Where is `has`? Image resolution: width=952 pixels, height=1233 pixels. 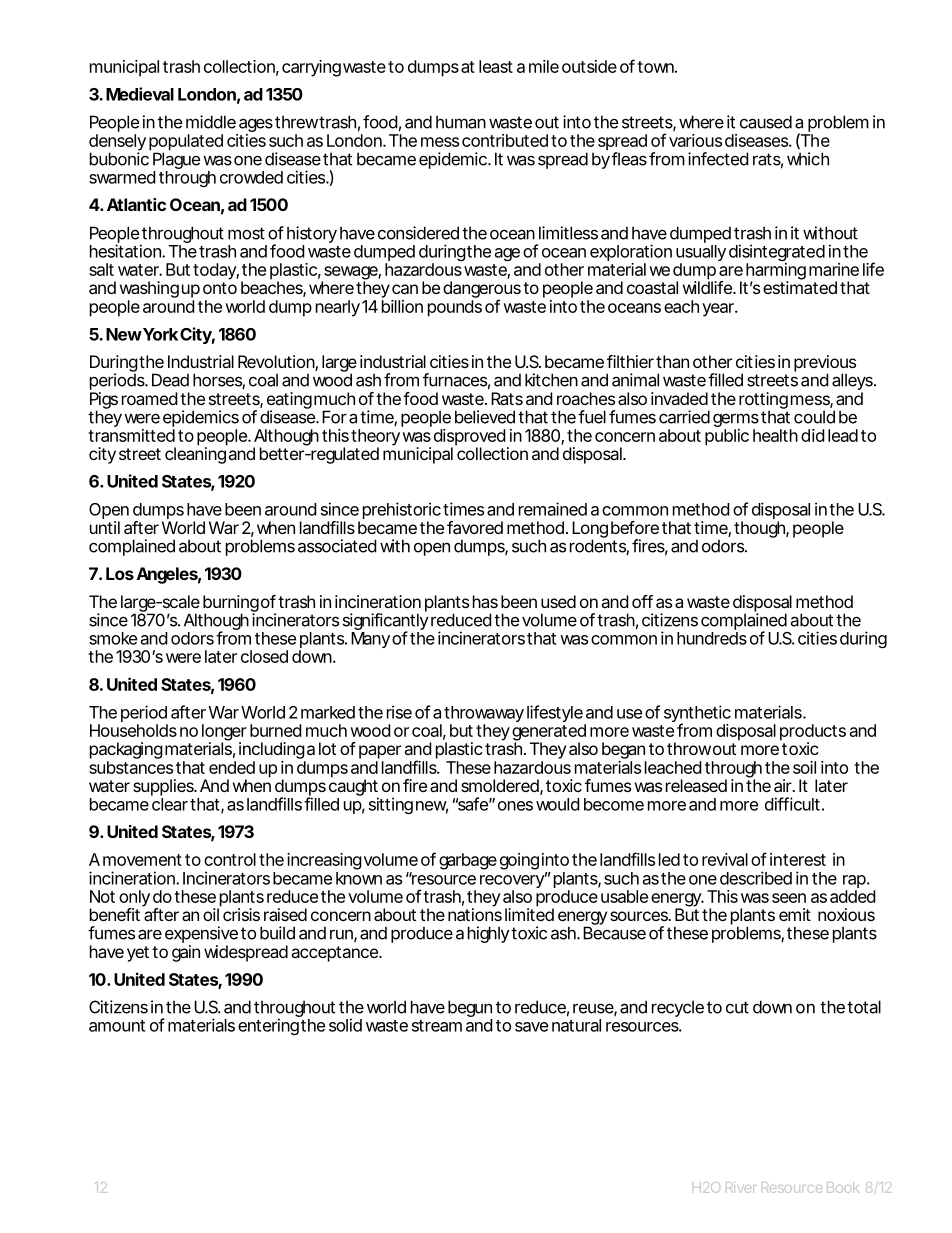 has is located at coordinates (485, 601).
